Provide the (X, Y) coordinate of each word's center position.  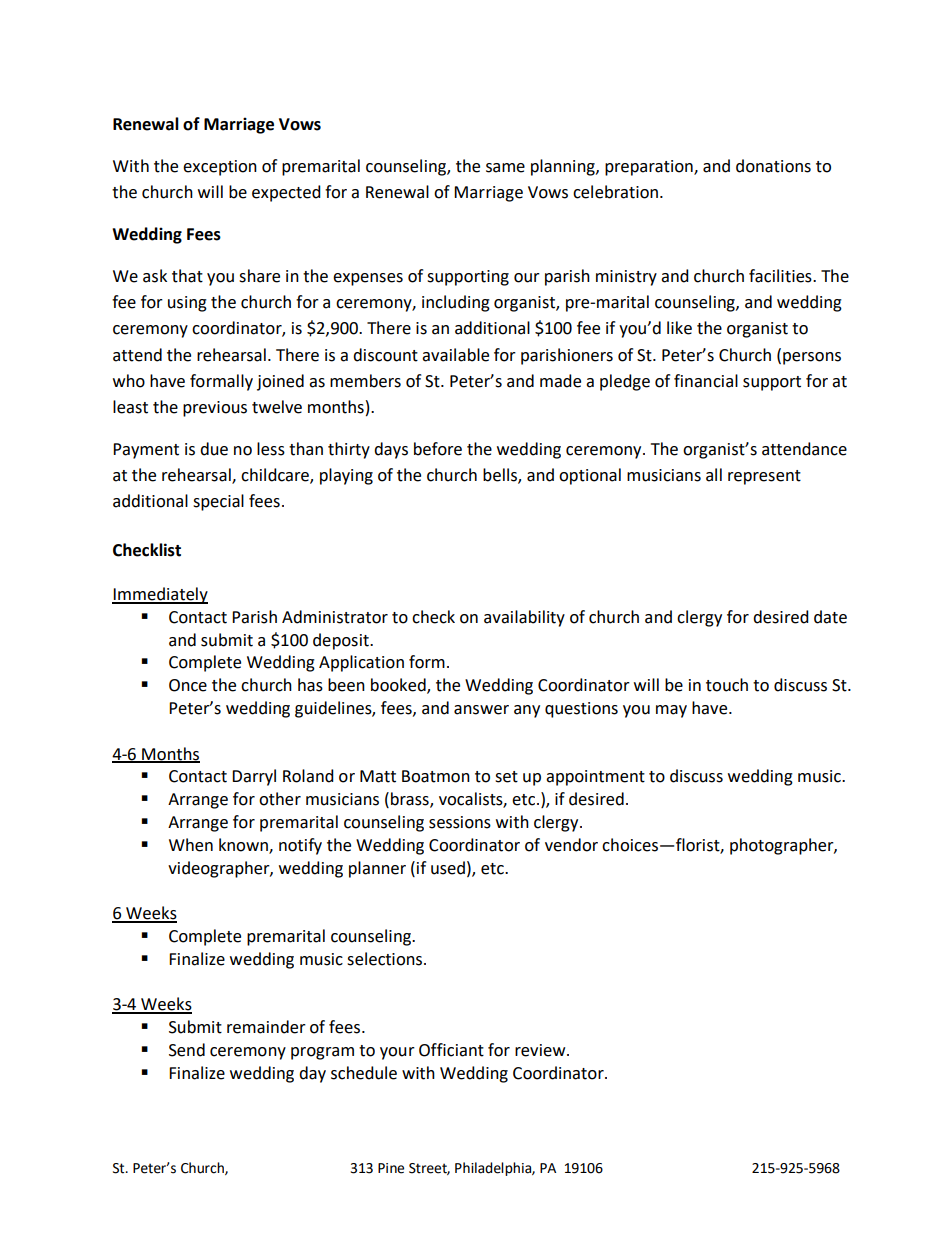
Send (187, 1050)
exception (220, 168)
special (218, 502)
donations (773, 166)
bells (501, 476)
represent (764, 477)
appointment (595, 778)
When (191, 845)
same (505, 168)
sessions (460, 822)
